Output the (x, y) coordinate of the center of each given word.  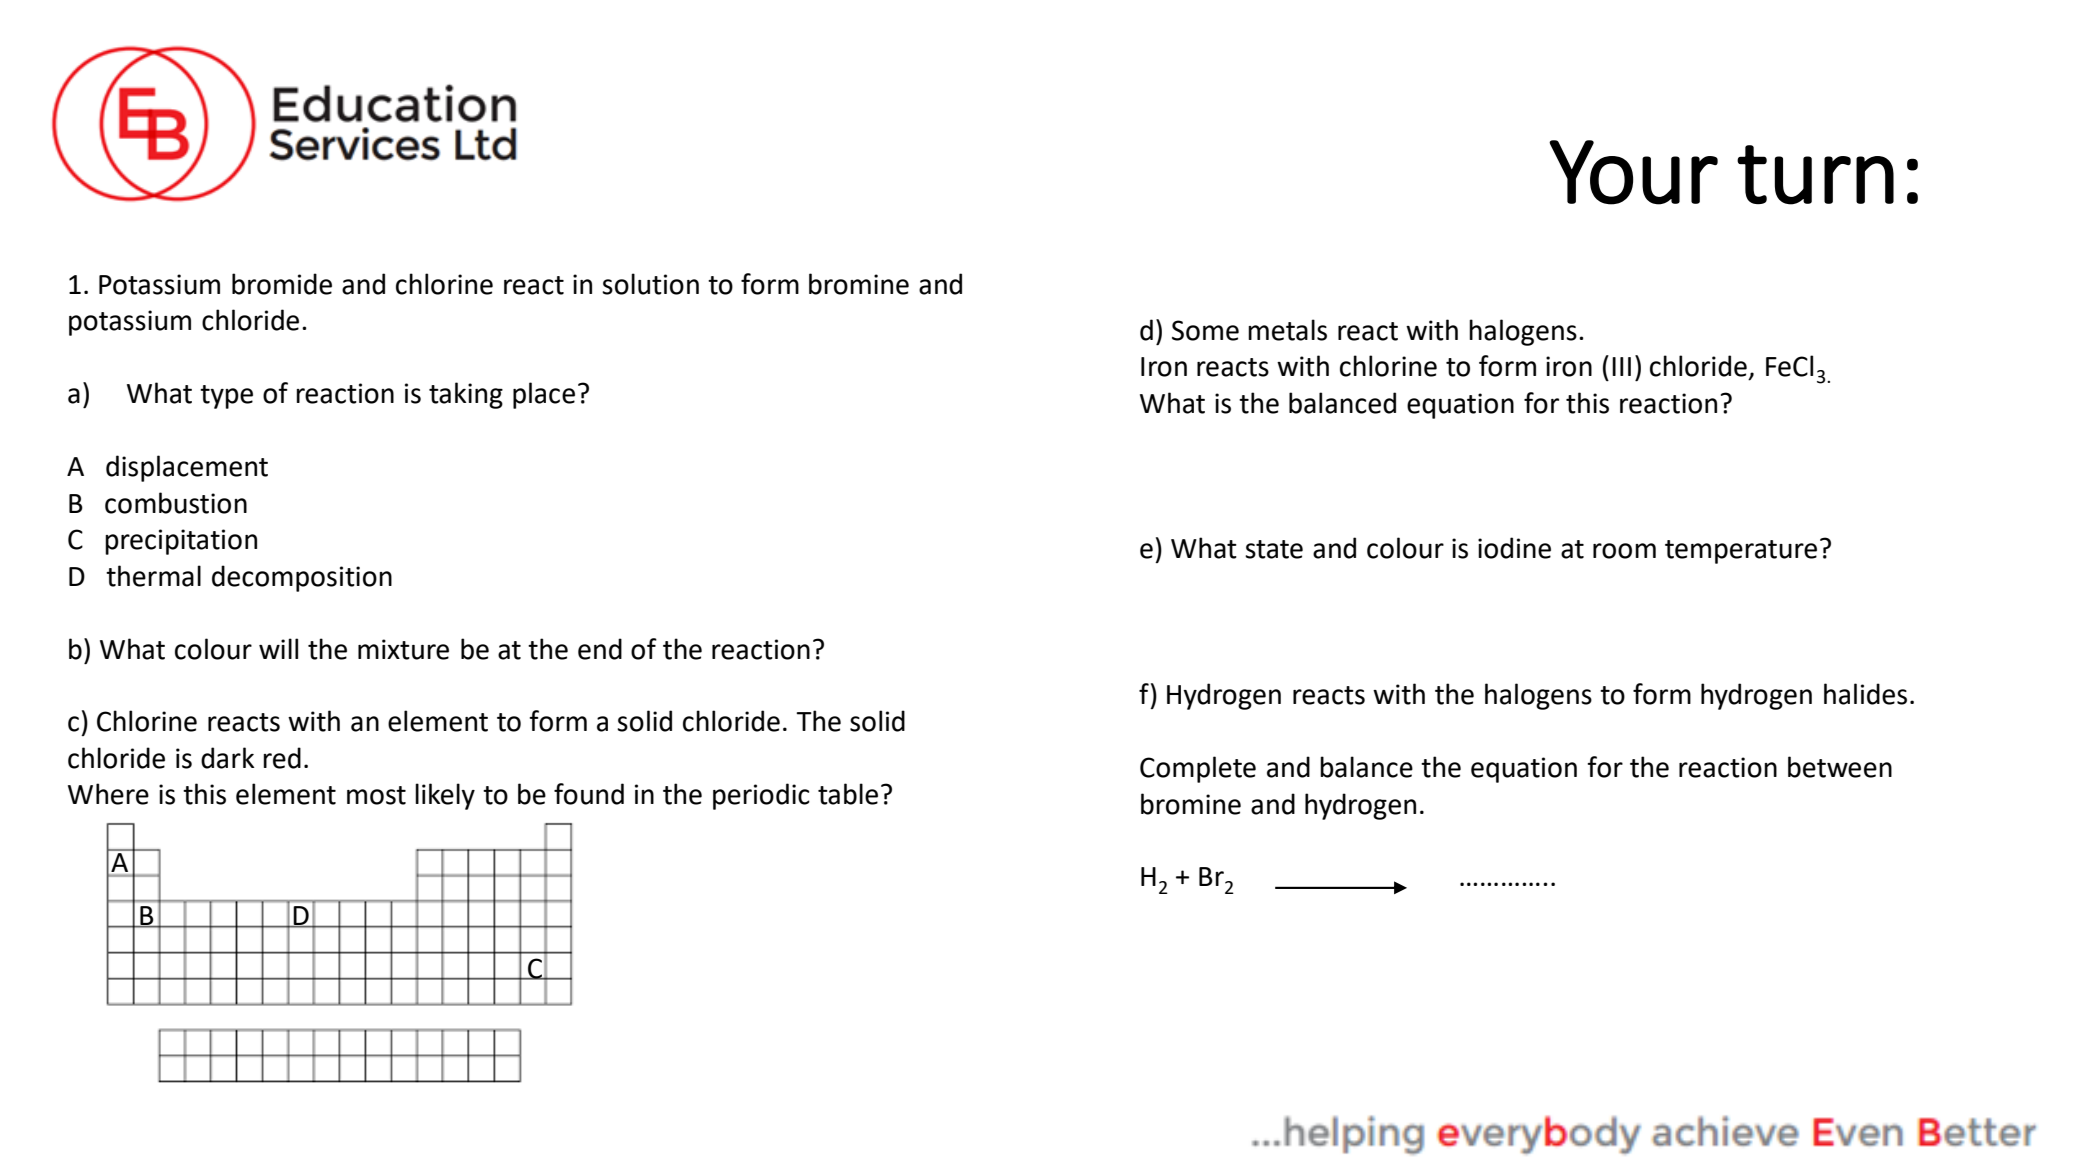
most (376, 795)
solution (650, 284)
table (848, 794)
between (1840, 767)
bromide (282, 284)
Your (1633, 172)
